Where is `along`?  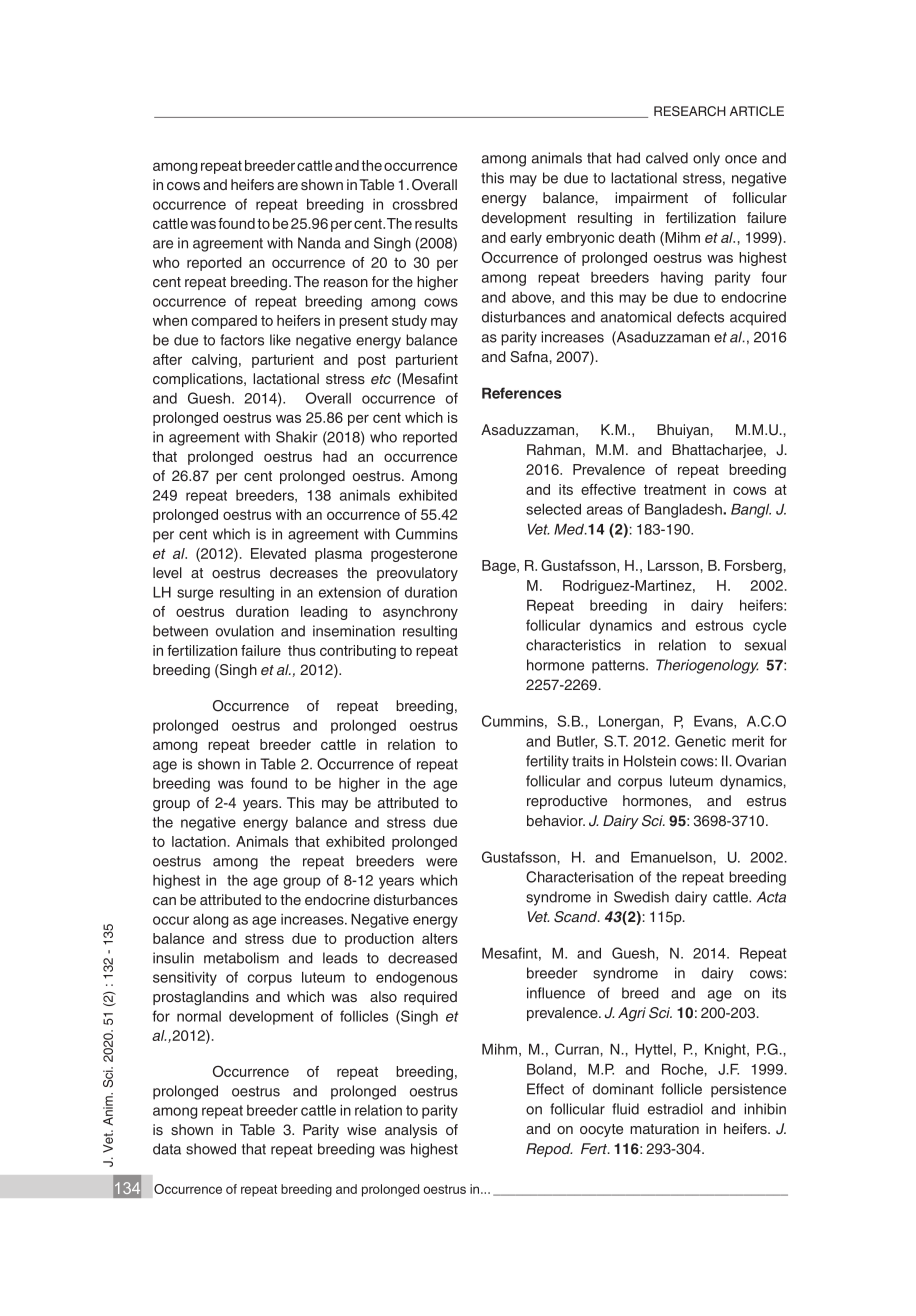 along is located at coordinates (210, 921).
